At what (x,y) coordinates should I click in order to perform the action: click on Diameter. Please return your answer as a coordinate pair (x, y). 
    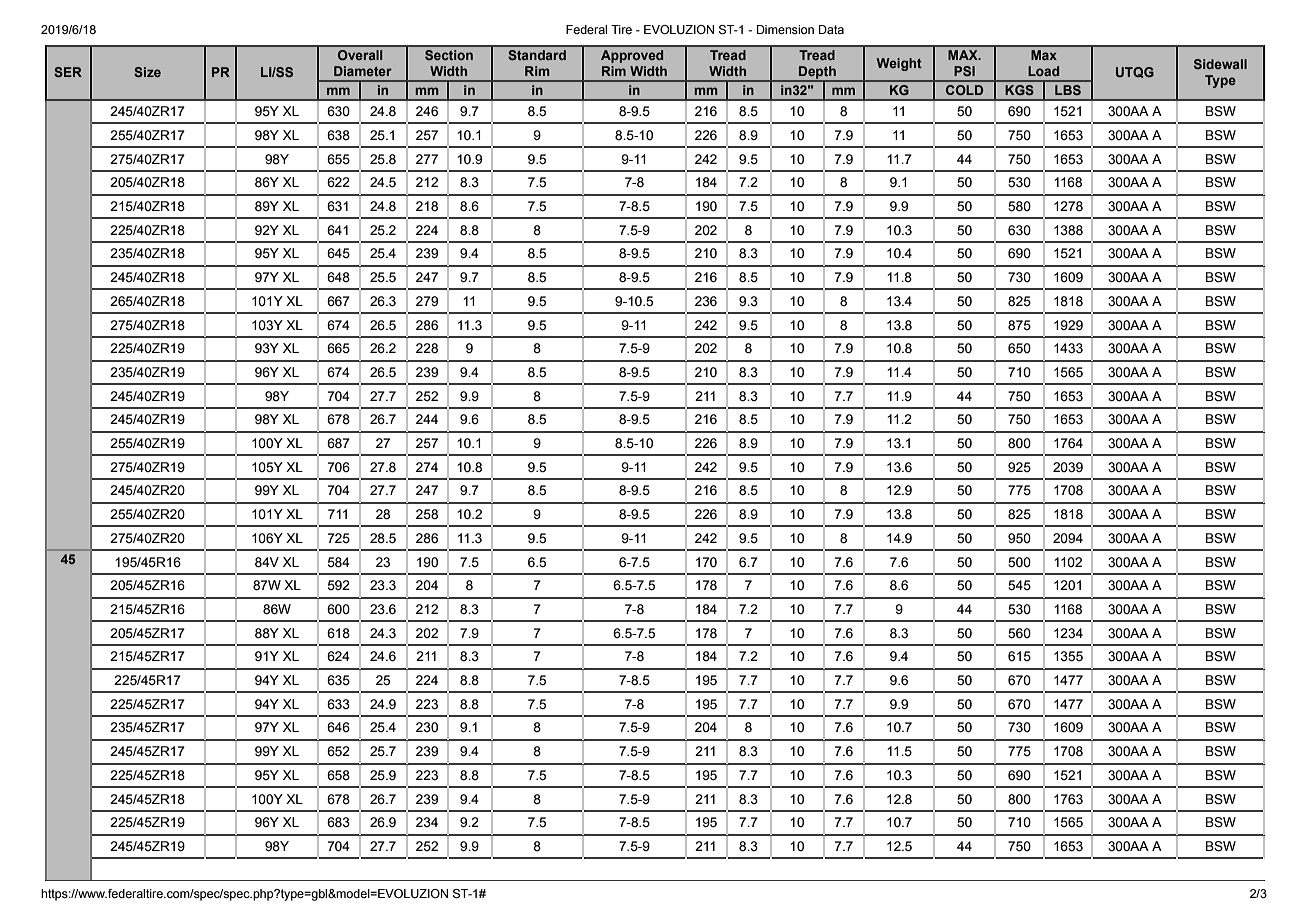
    Looking at the image, I should click on (363, 71).
